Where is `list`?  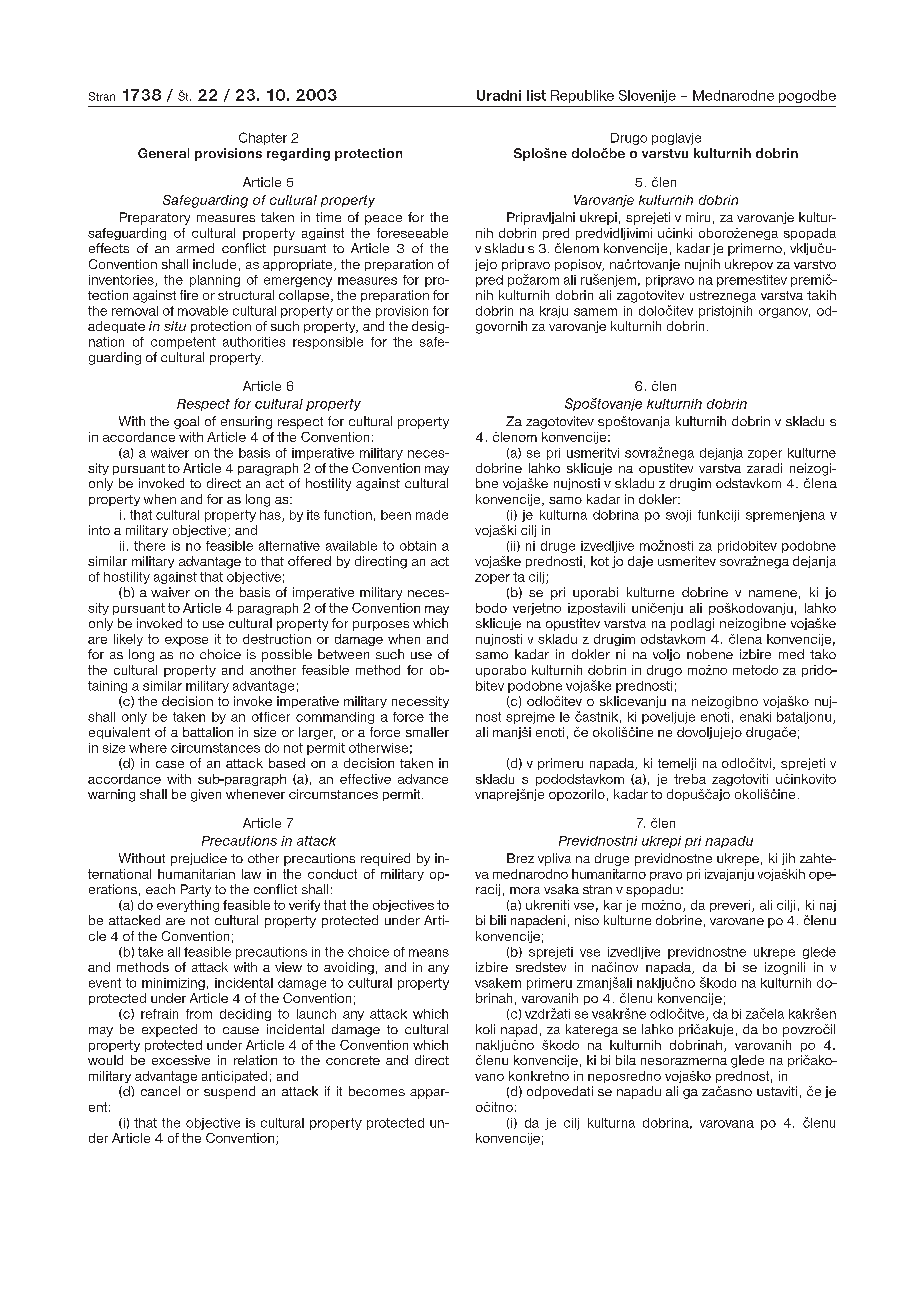 list is located at coordinates (536, 95).
